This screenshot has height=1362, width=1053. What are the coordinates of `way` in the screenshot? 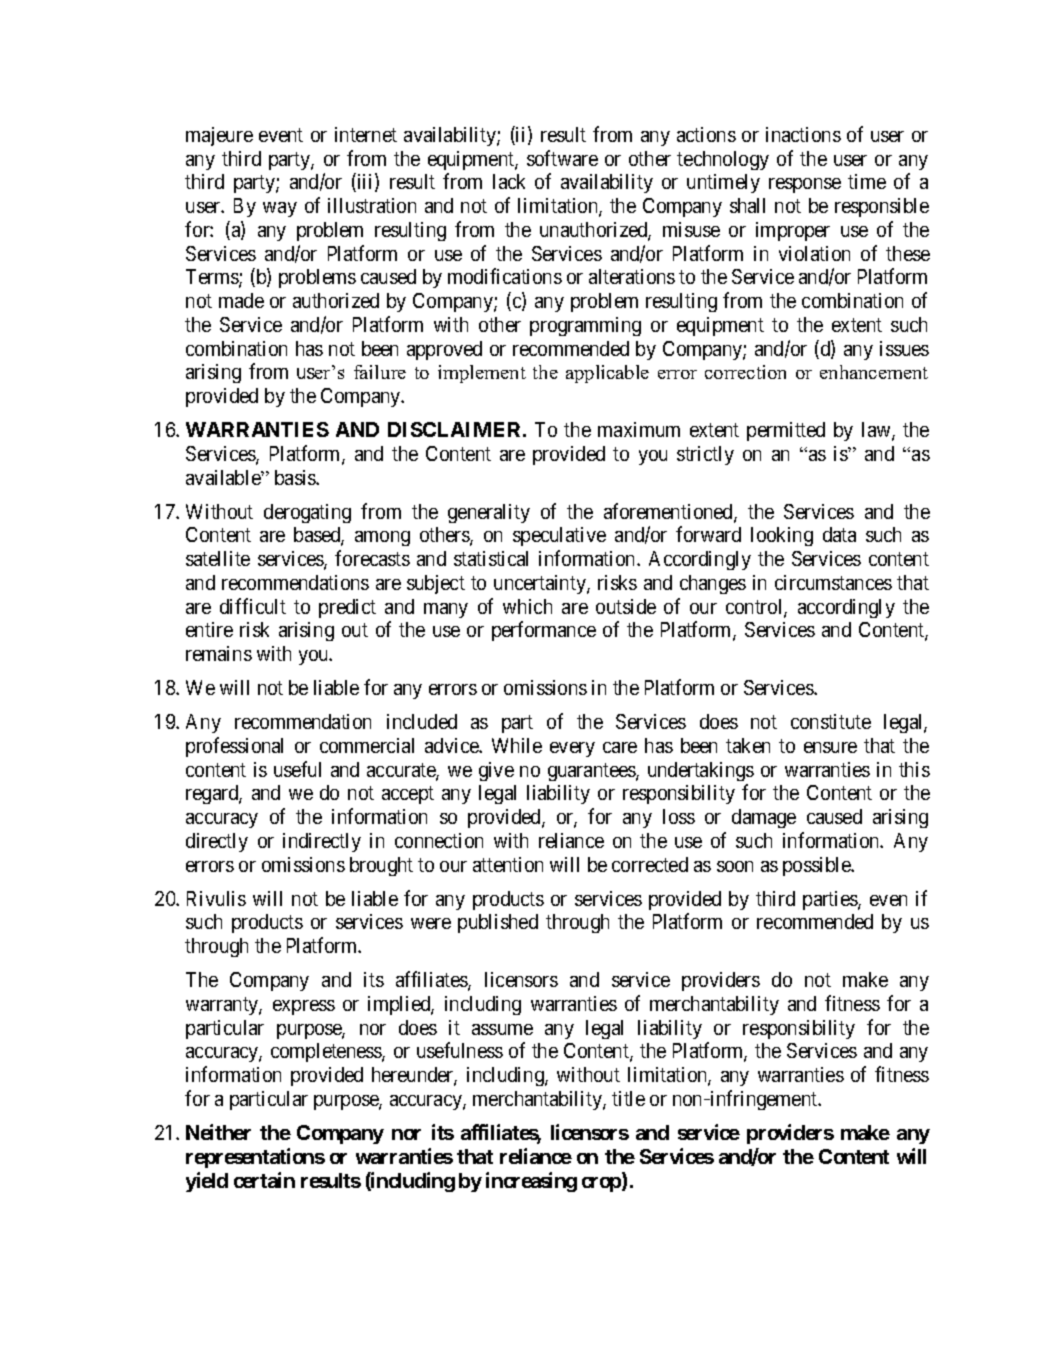 It's located at (280, 209).
